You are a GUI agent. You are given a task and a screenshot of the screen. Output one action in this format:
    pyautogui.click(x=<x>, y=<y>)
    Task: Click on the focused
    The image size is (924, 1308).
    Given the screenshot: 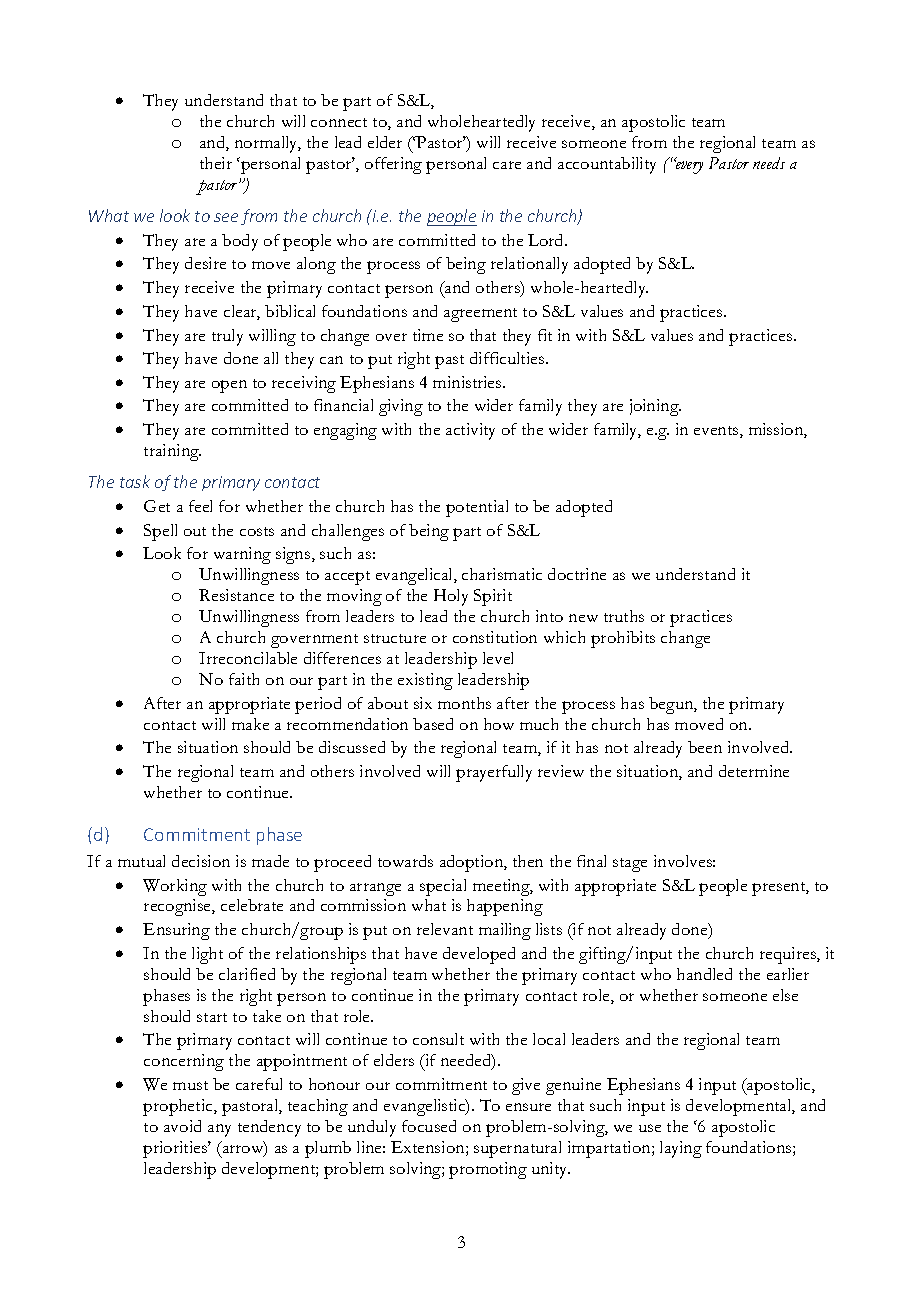 What is the action you would take?
    pyautogui.click(x=429, y=1126)
